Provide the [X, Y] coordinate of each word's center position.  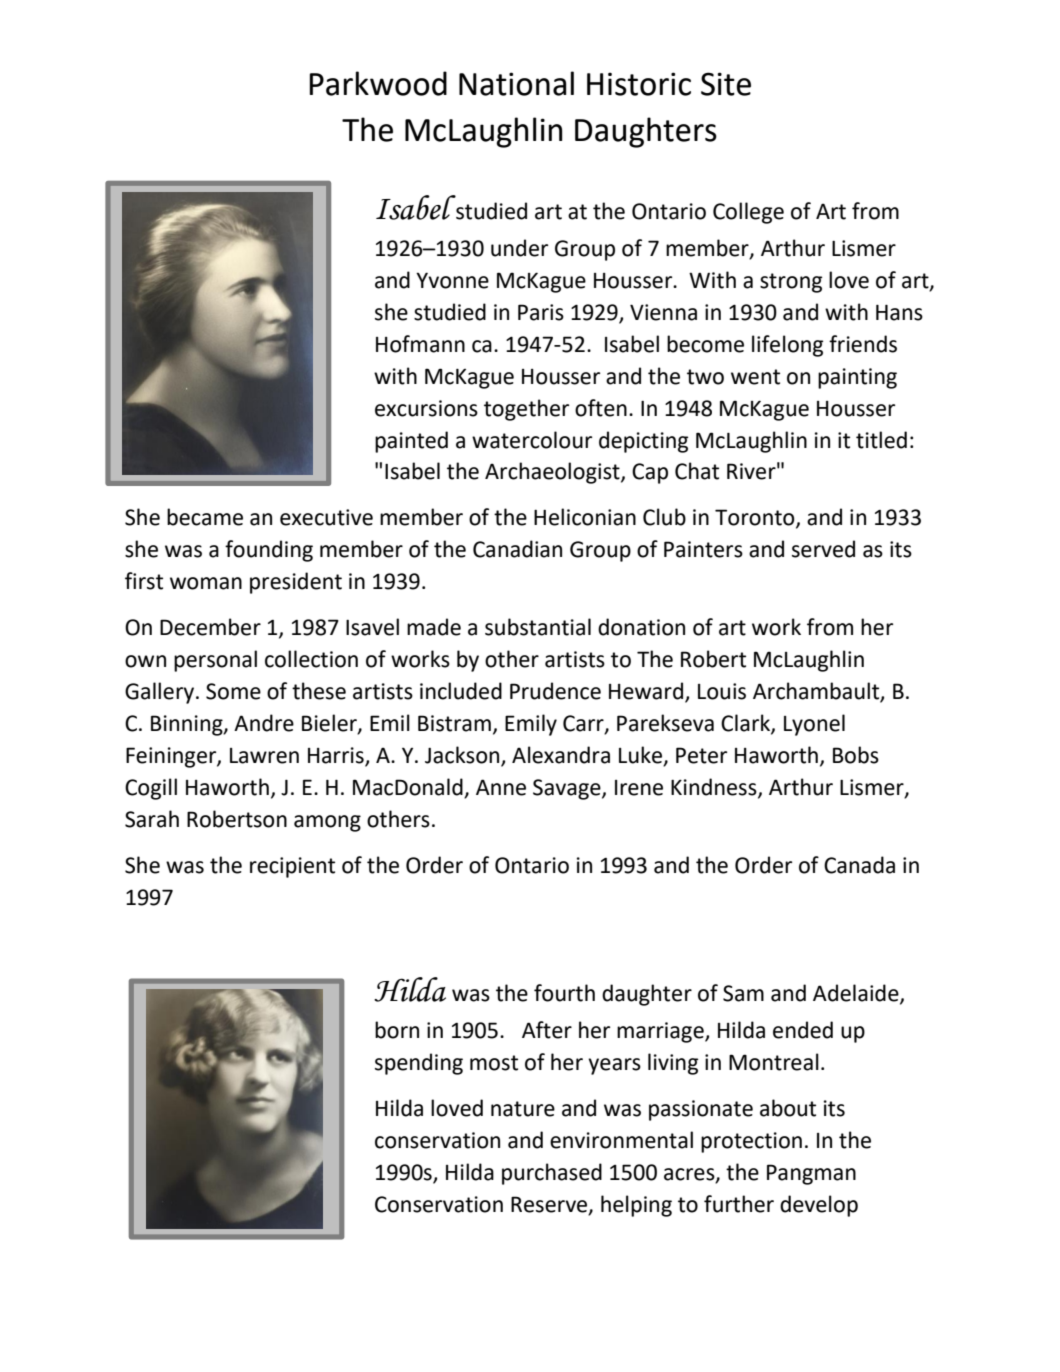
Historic [639, 84]
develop [819, 1206]
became [205, 517]
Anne [501, 787]
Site [726, 84]
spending [419, 1064]
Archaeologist [553, 473]
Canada [859, 865]
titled [881, 440]
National [516, 83]
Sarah [152, 819]
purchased [552, 1174]
